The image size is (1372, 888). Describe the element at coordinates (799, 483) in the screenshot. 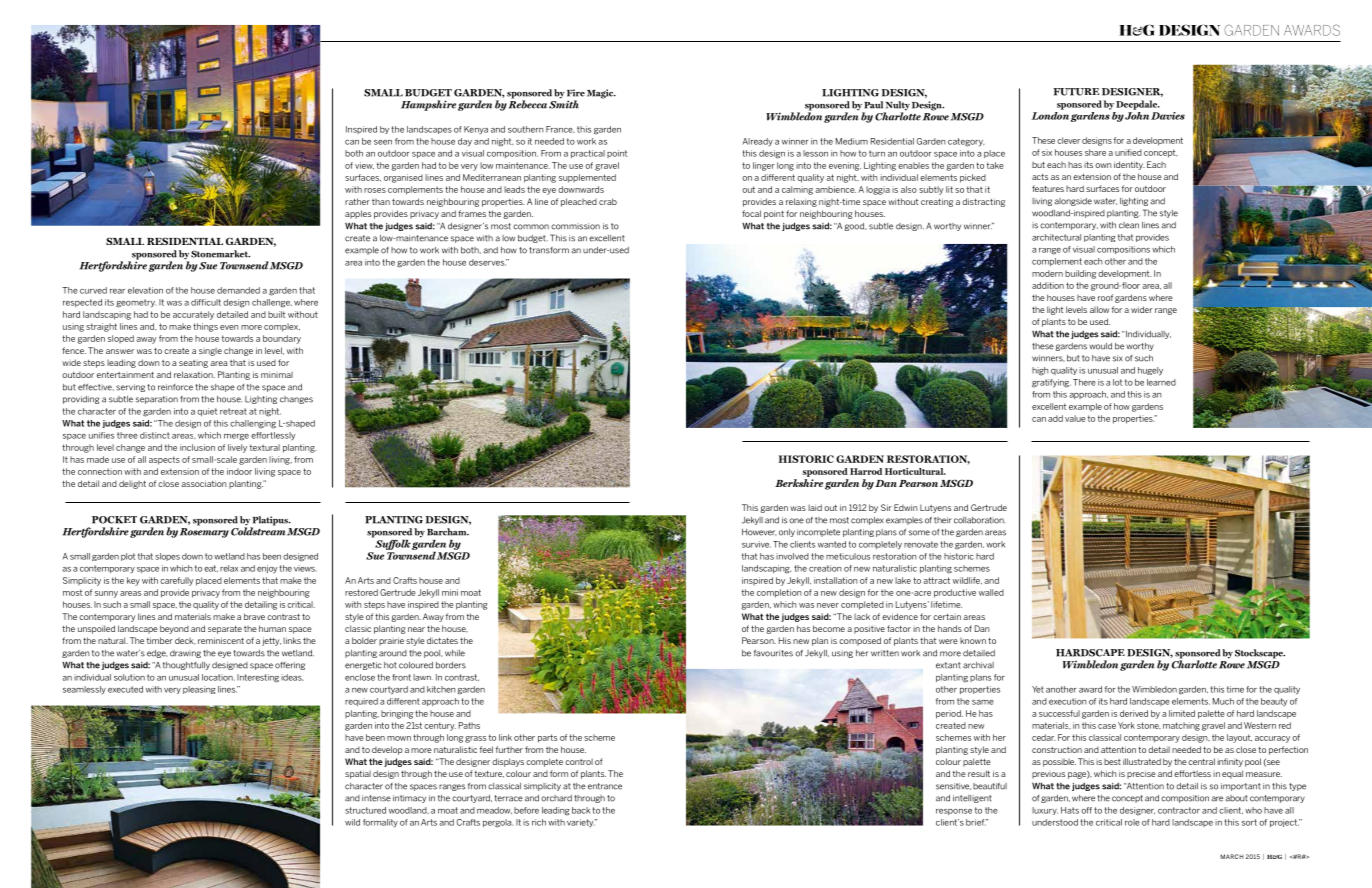

I see `Berkshire` at that location.
